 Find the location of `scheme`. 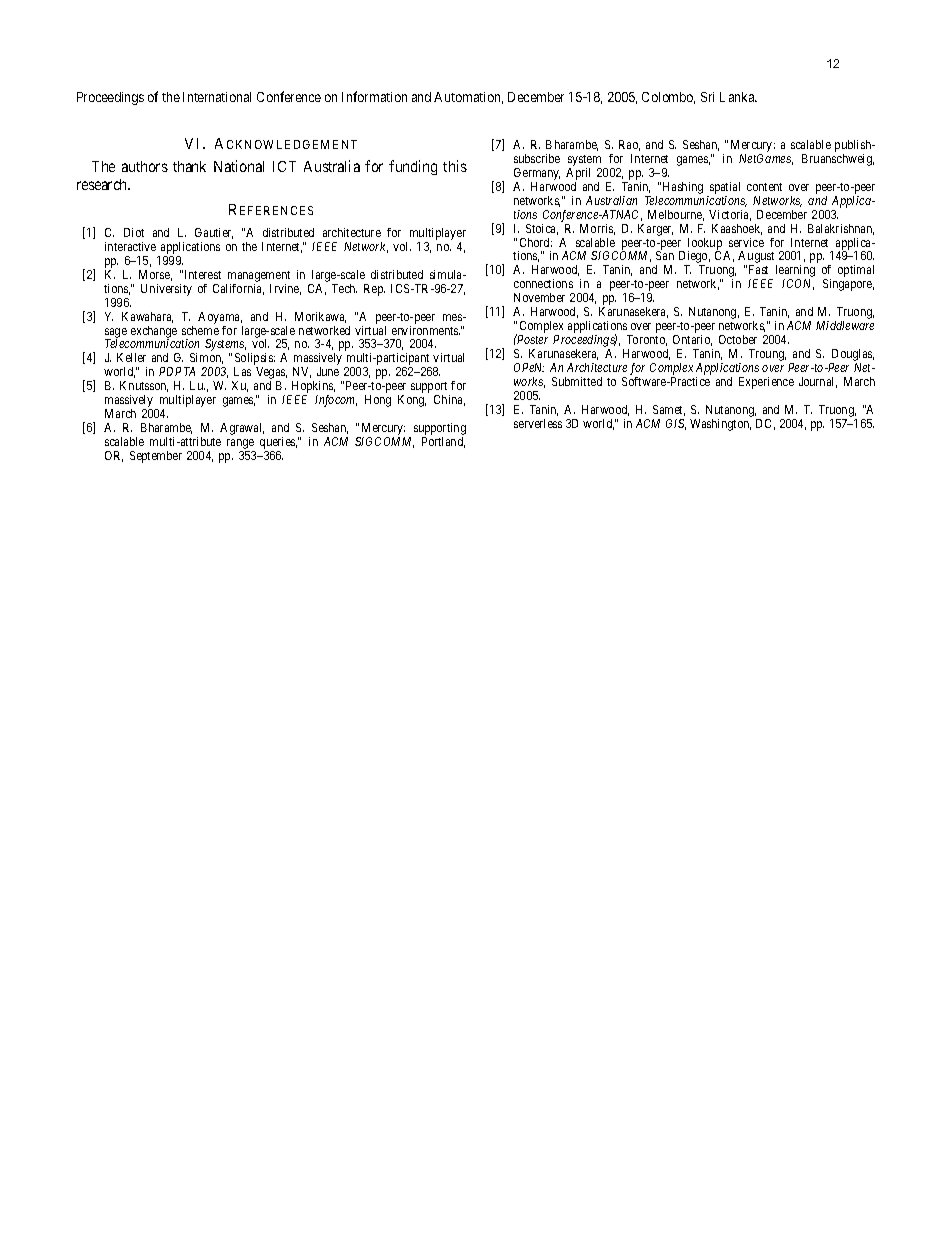

scheme is located at coordinates (200, 330).
